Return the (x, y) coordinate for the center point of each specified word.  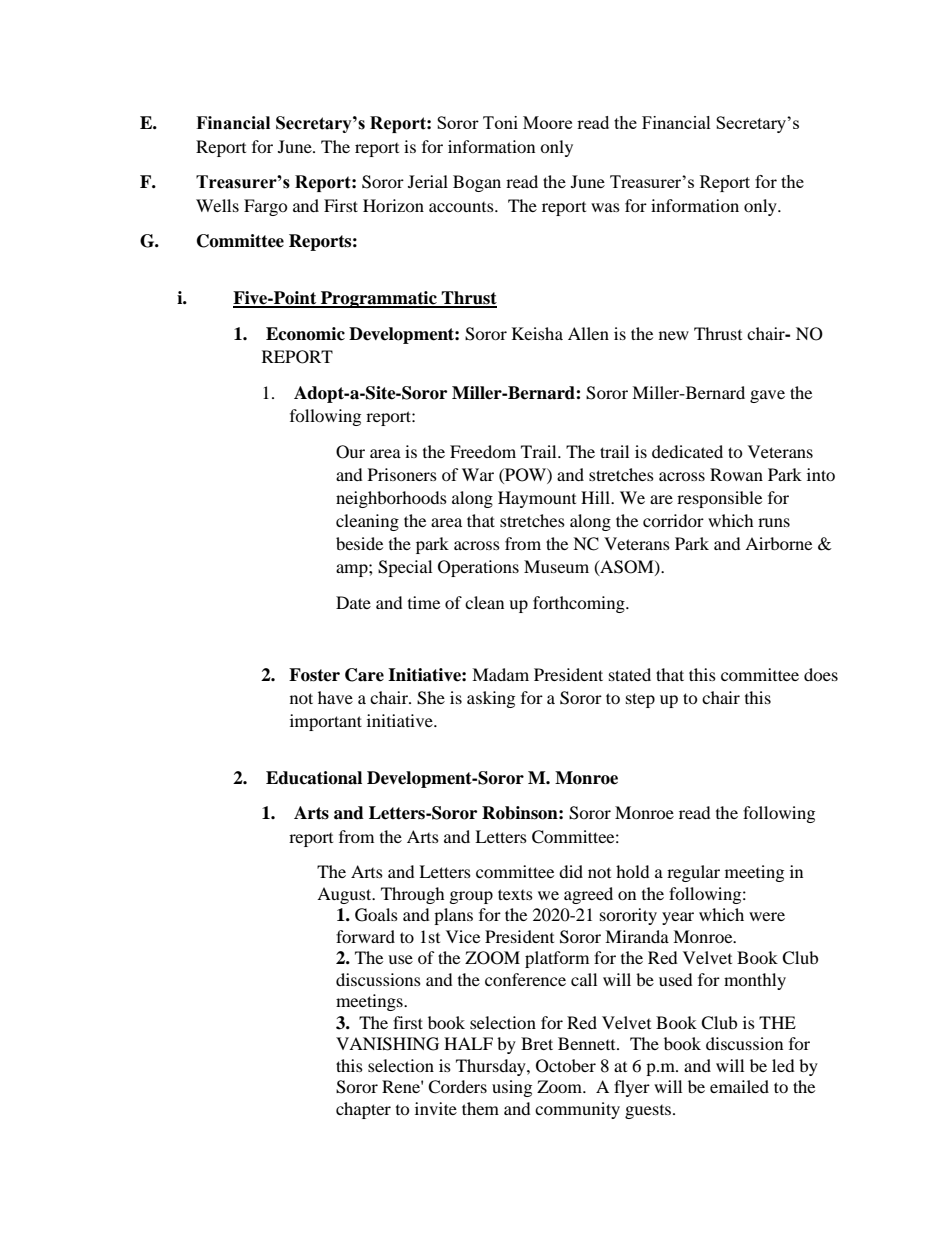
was (605, 207)
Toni (500, 122)
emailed (739, 1086)
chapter (363, 1110)
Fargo (266, 207)
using (512, 1088)
